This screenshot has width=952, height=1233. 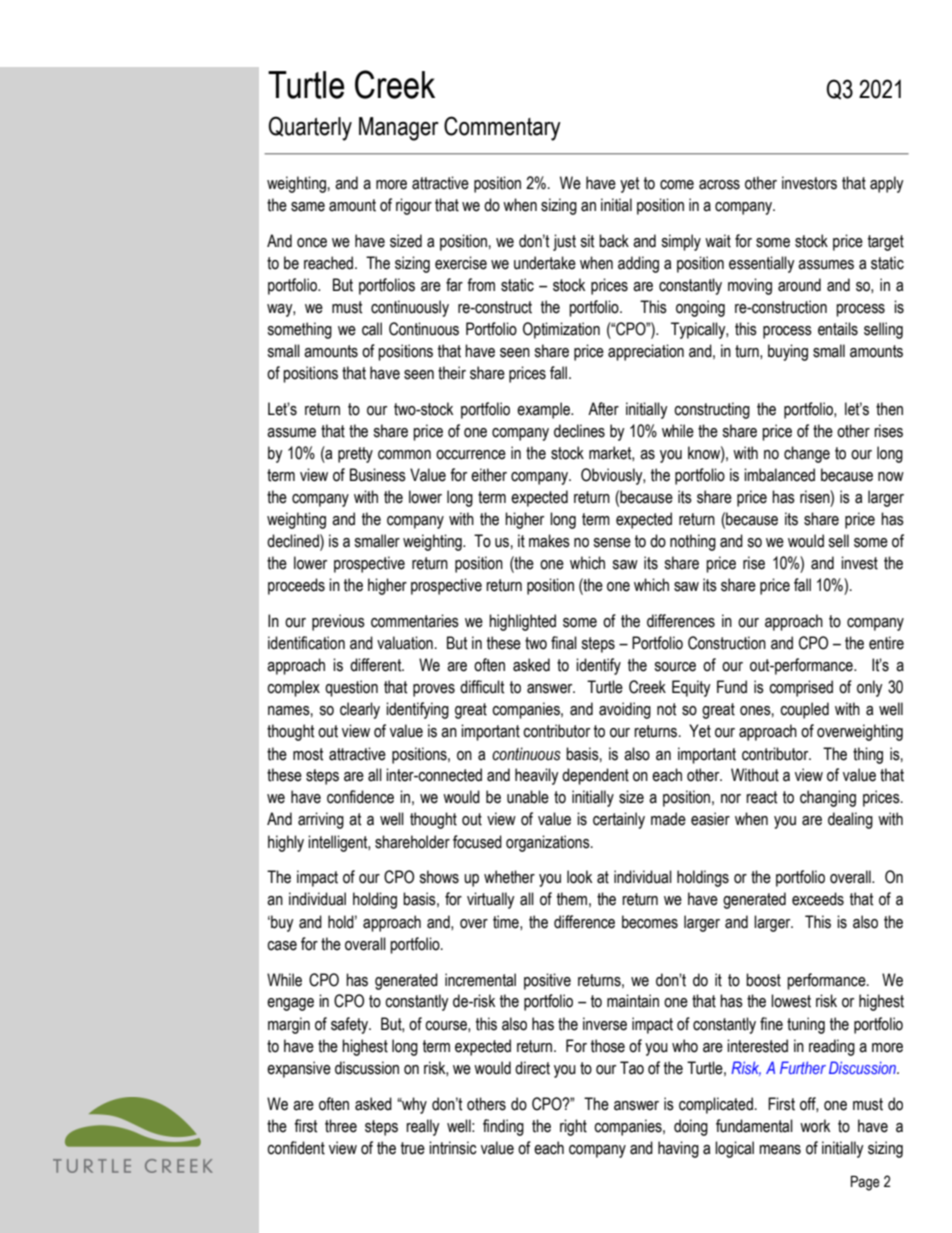 What do you see at coordinates (399, 129) in the screenshot?
I see `Manager` at bounding box center [399, 129].
